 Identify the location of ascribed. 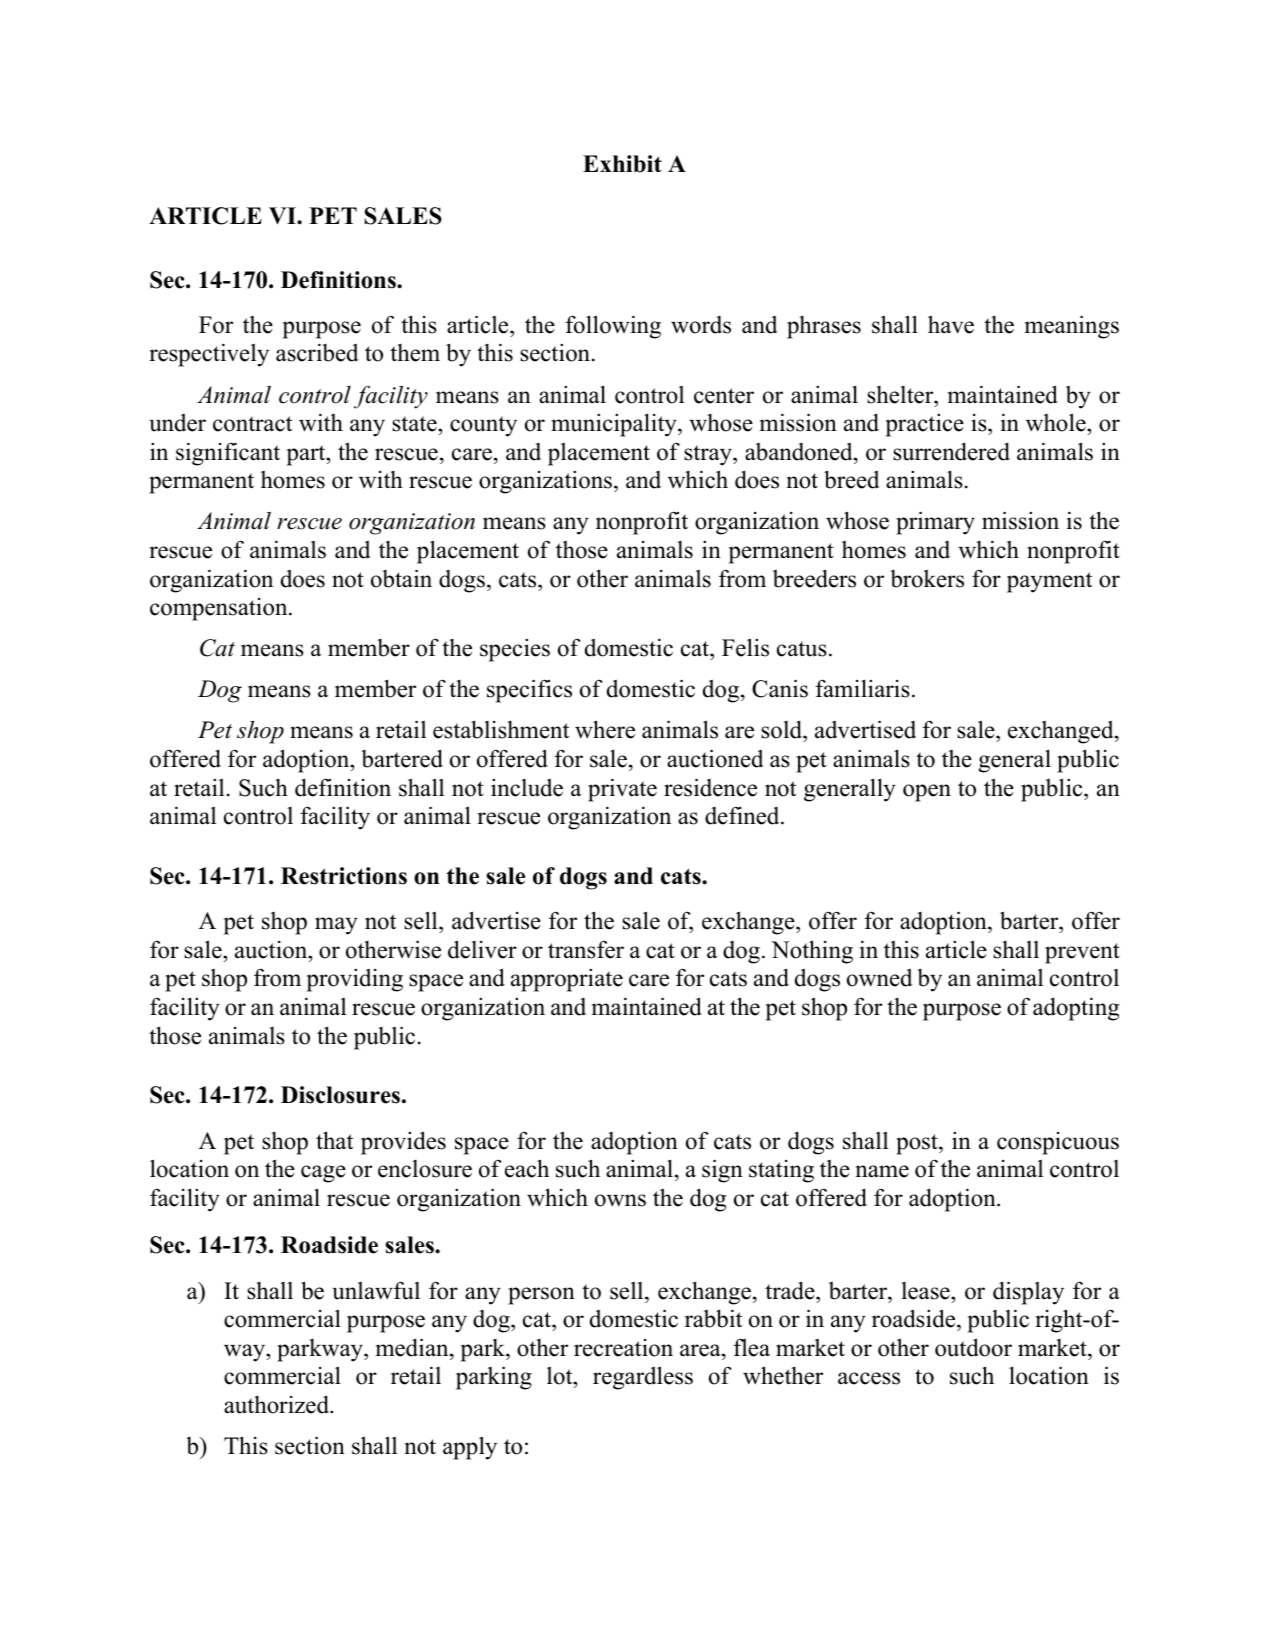
(317, 352).
